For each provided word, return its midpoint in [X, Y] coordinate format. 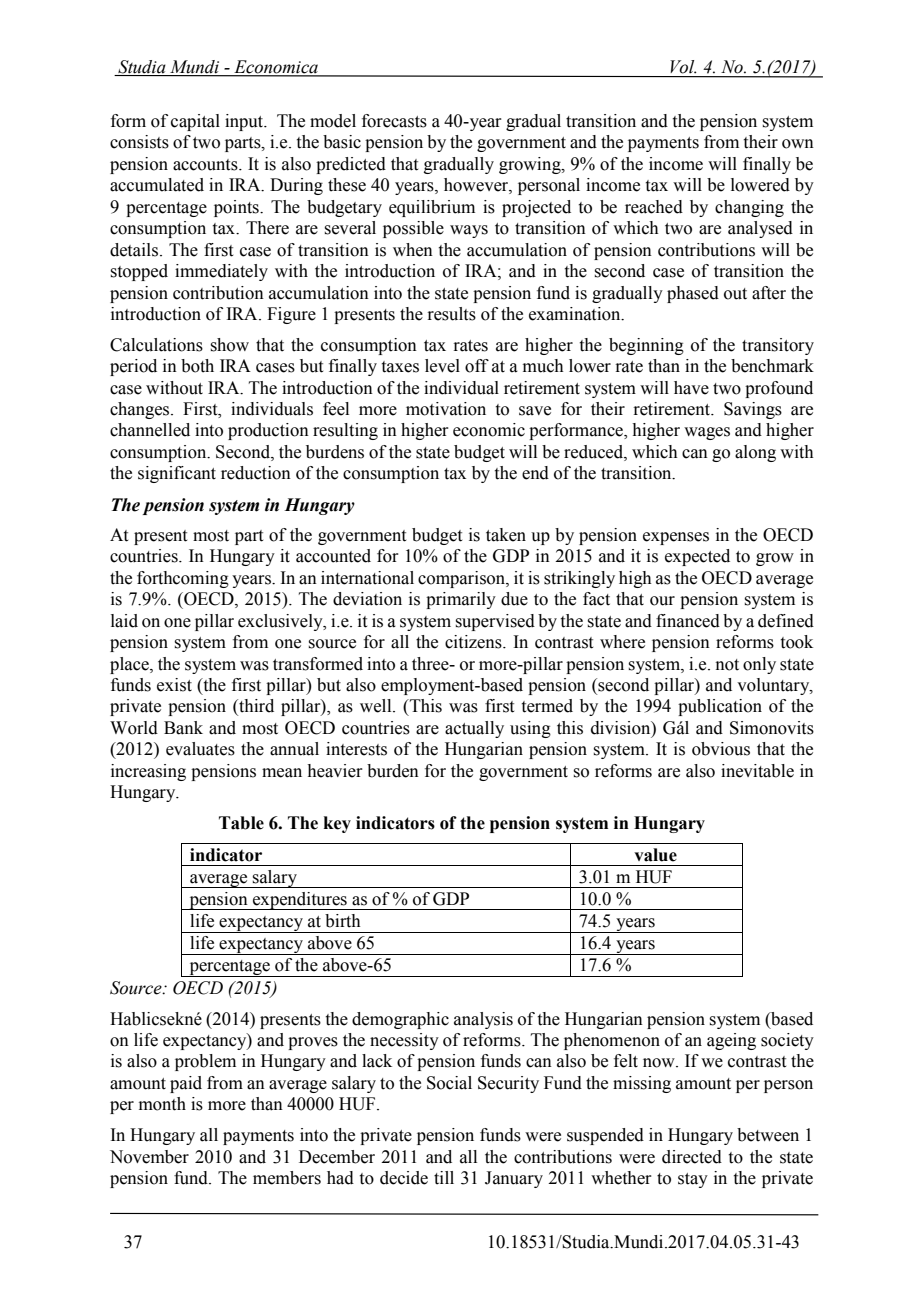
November [149, 1157]
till [444, 1178]
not [727, 665]
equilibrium [432, 208]
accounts [206, 165]
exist [174, 685]
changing [749, 208]
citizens [474, 642]
